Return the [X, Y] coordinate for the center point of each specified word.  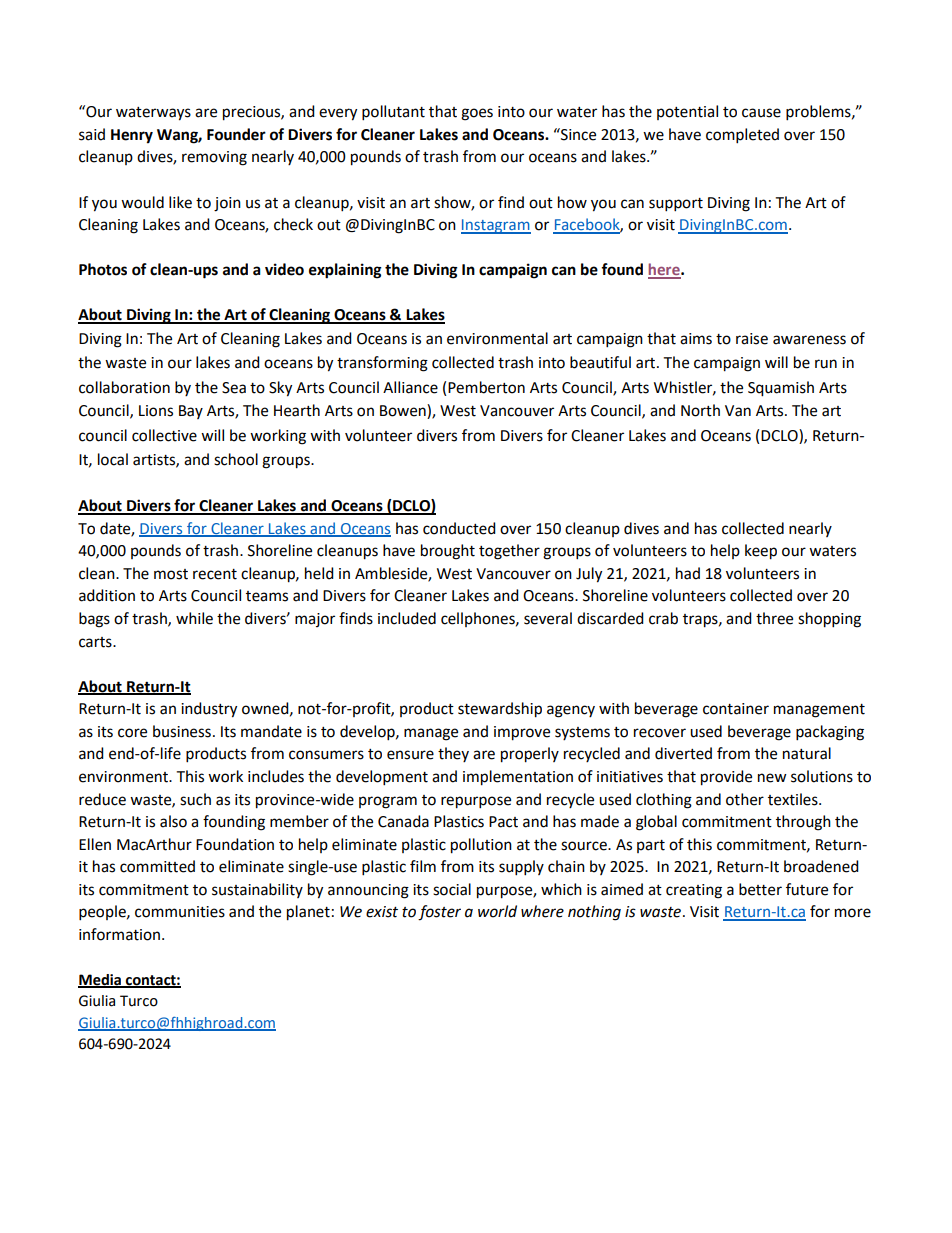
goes [477, 114]
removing [214, 158]
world [497, 911]
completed [742, 136]
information [121, 934]
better [760, 889]
